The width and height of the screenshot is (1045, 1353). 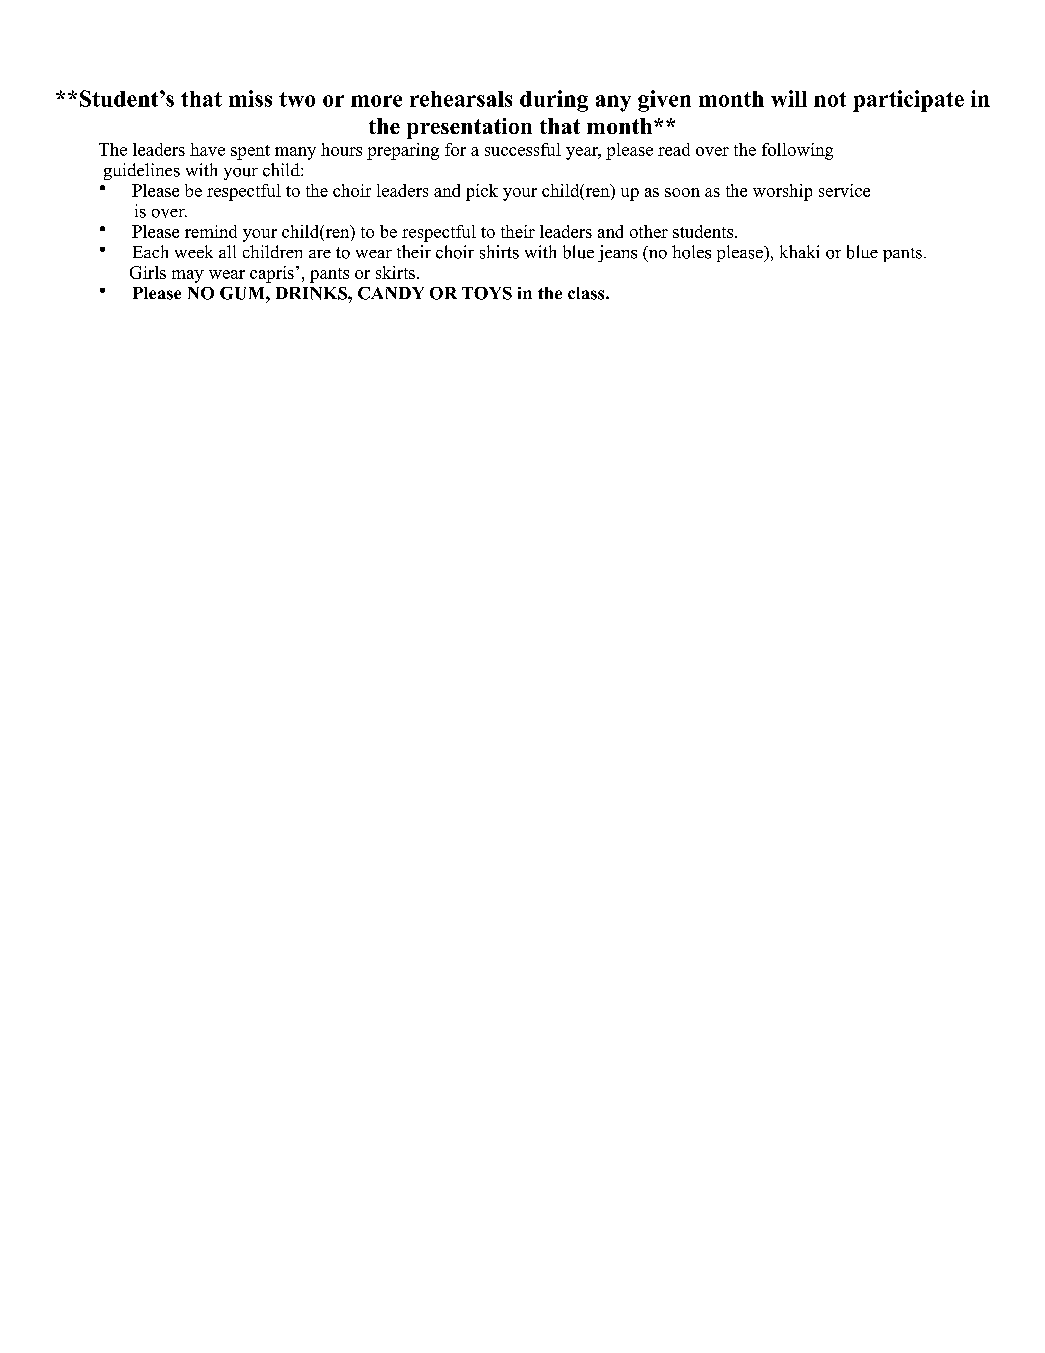 I want to click on guidelines, so click(x=142, y=171).
